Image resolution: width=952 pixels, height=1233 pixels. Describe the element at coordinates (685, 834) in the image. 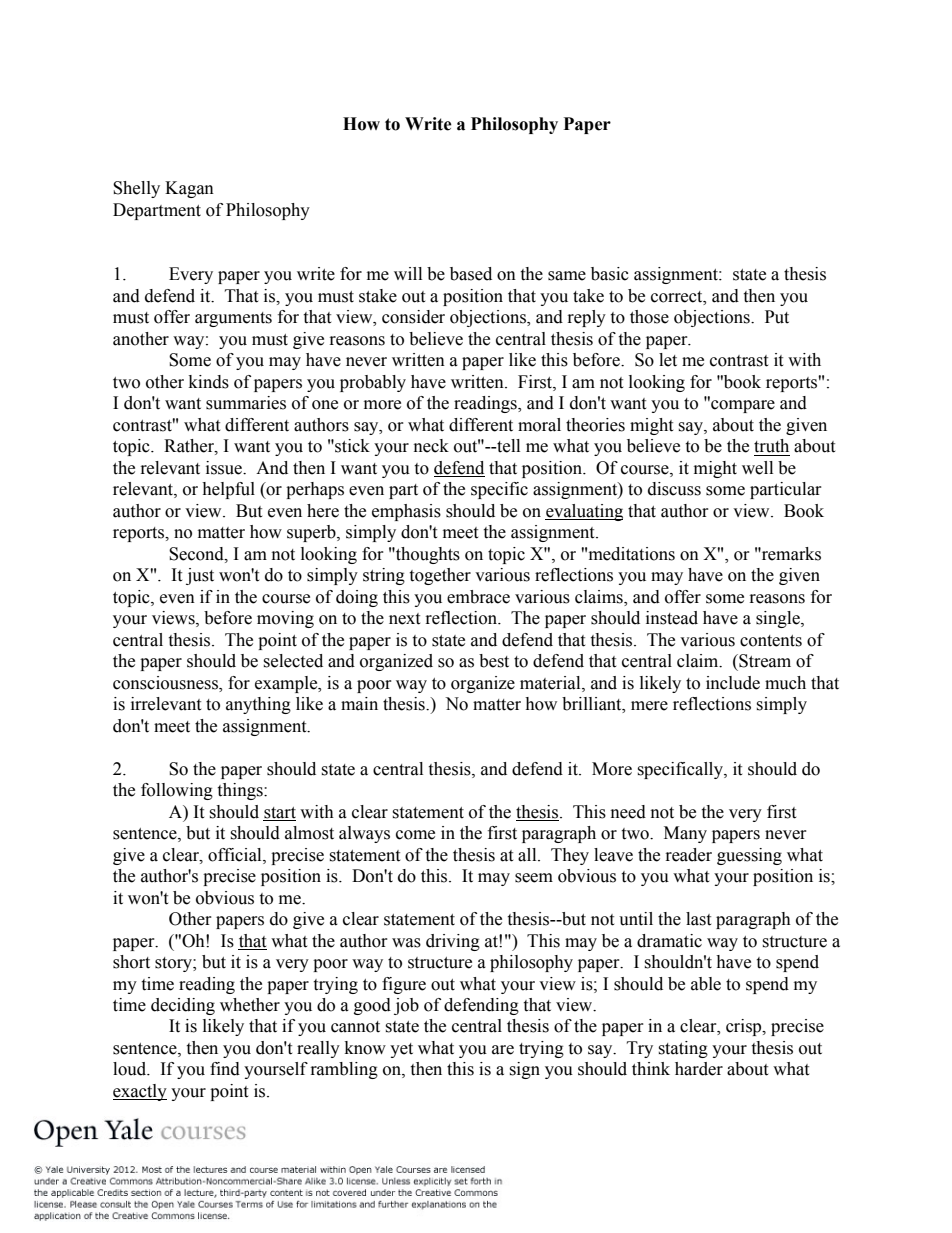

I see `Many` at that location.
